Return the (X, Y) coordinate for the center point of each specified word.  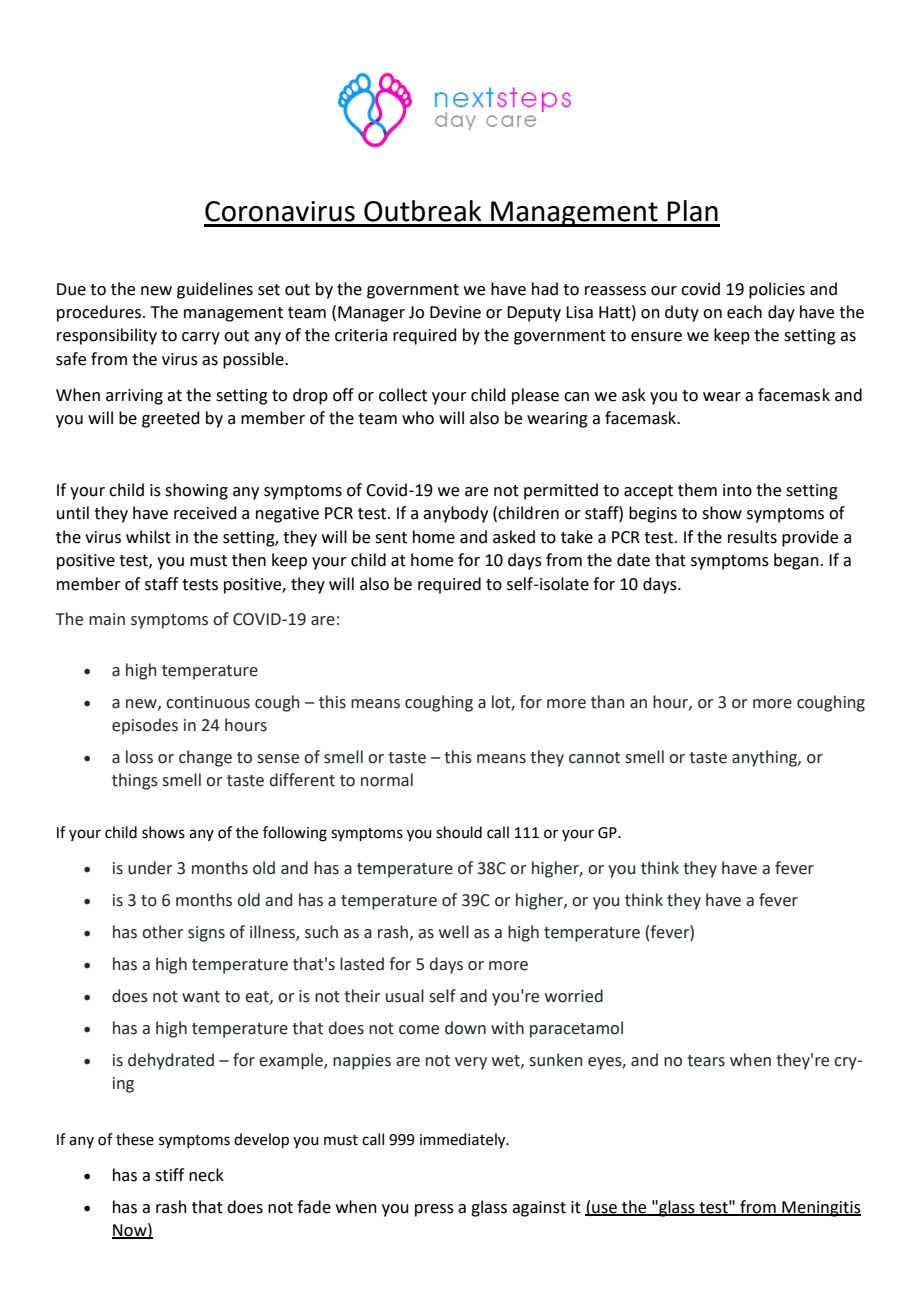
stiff (169, 1175)
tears (706, 1061)
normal (387, 780)
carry (201, 338)
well (454, 932)
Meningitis (820, 1209)
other (162, 932)
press (434, 1210)
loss (139, 757)
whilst (148, 537)
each (744, 312)
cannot (594, 758)
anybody (455, 514)
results (752, 537)
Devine (455, 312)
